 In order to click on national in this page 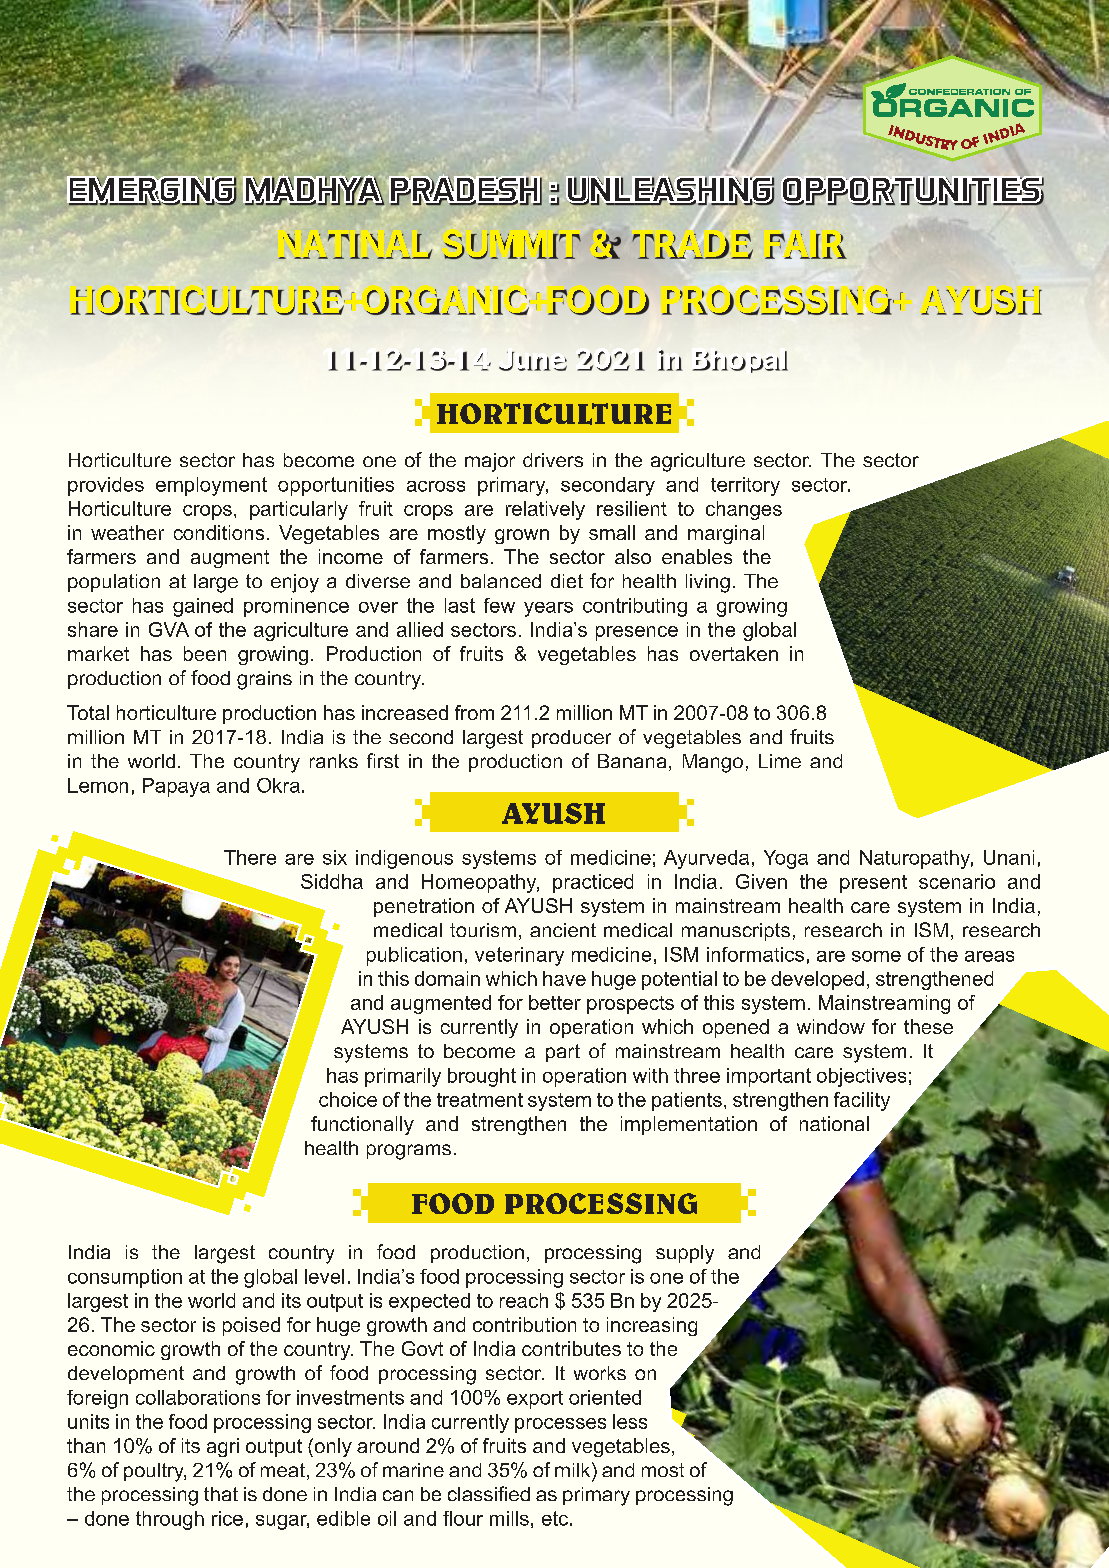, I will do `click(834, 1123)`.
